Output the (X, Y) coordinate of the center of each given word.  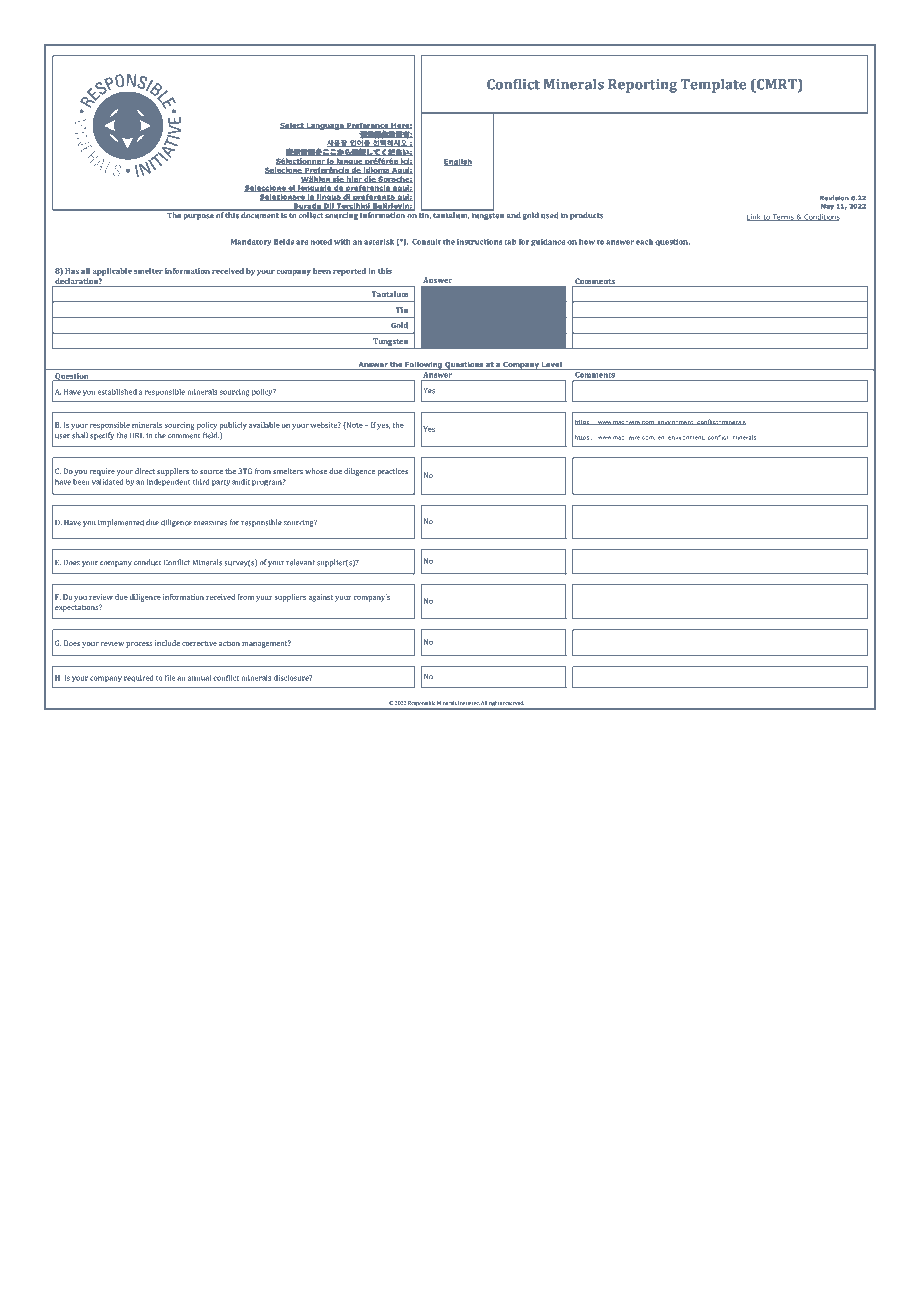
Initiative (469, 703)
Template (713, 85)
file (170, 678)
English (458, 162)
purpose (198, 217)
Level (552, 364)
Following (423, 365)
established (117, 391)
